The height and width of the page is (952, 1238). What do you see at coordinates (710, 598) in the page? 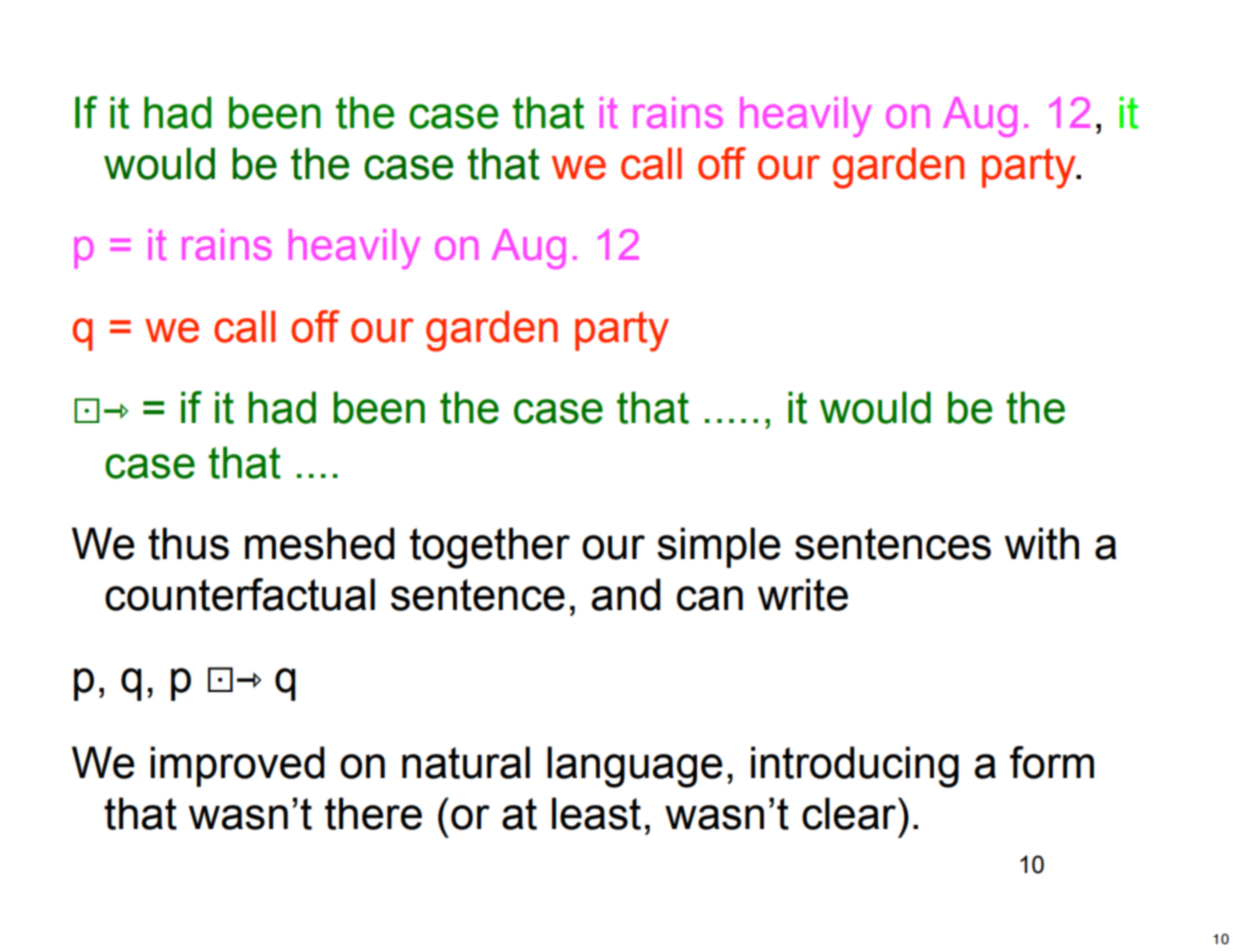
I see `can` at bounding box center [710, 598].
